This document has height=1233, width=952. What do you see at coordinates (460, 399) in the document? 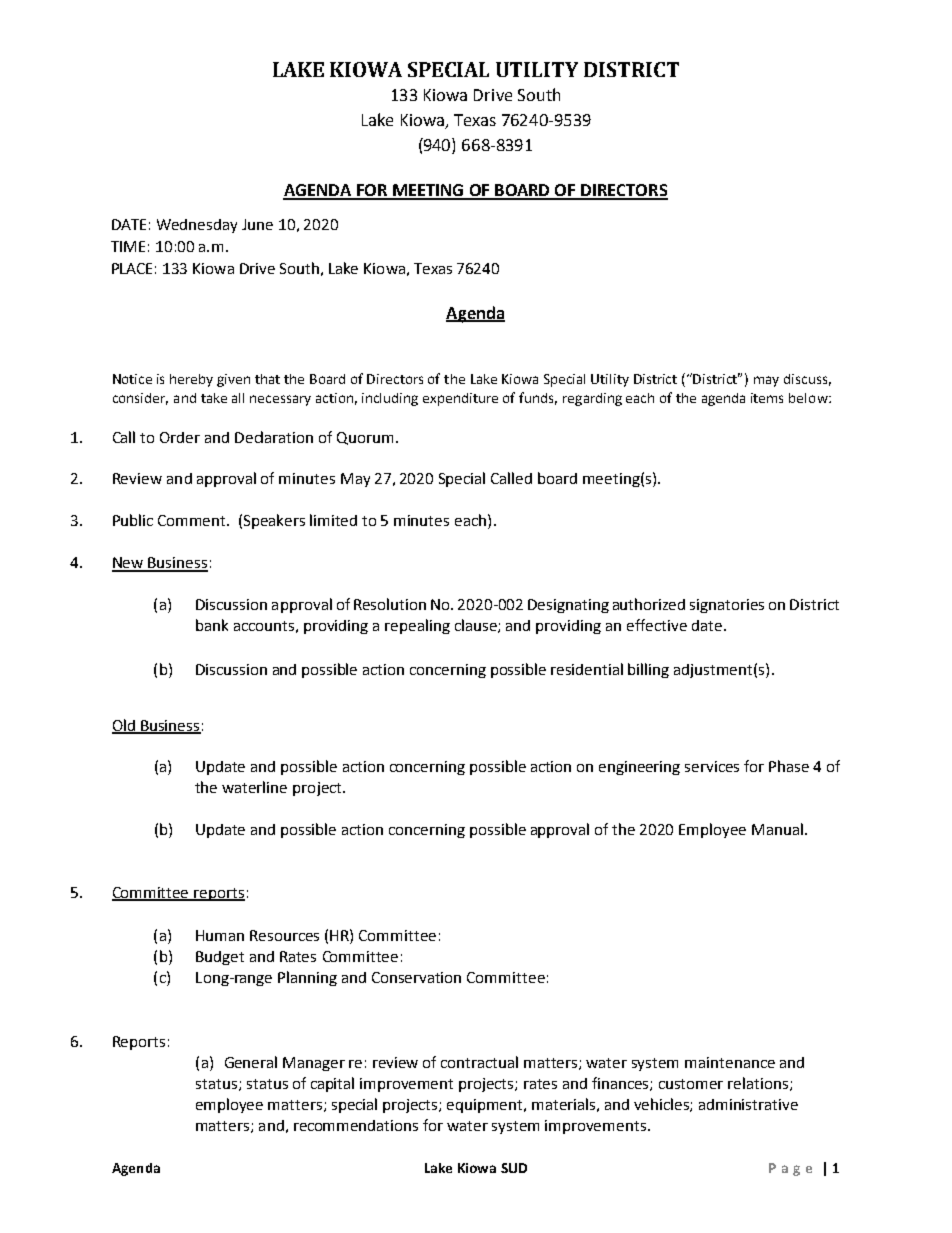
I see `expenditure` at bounding box center [460, 399].
